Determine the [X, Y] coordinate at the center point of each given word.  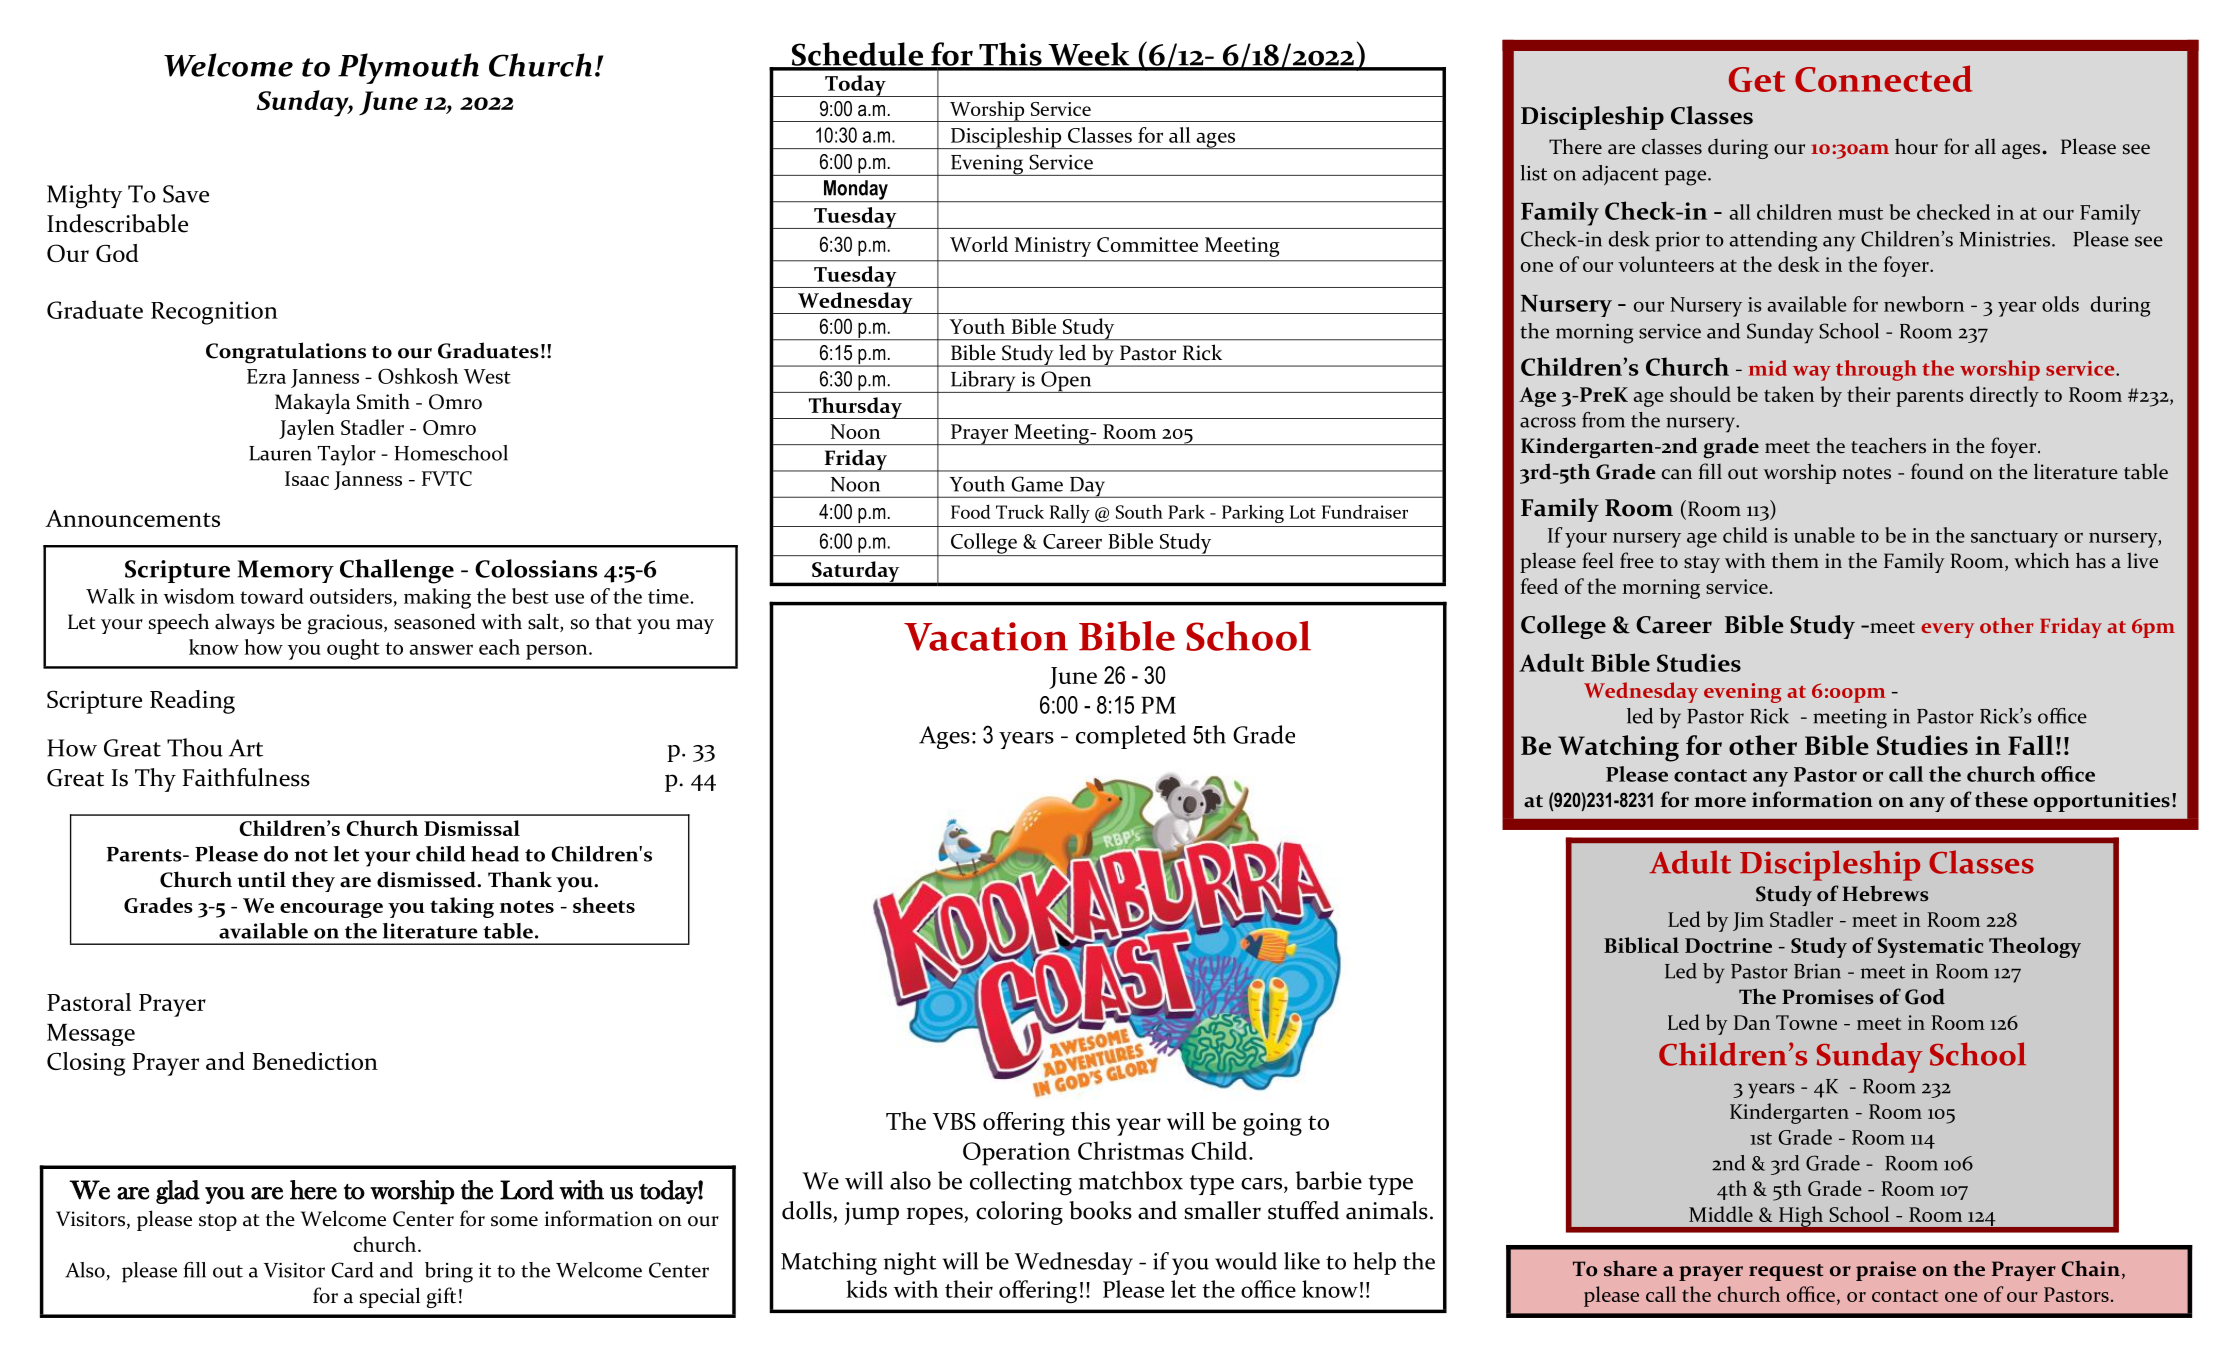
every [1947, 630]
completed [1131, 737]
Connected [1884, 78]
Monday [856, 191]
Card [352, 1270]
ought [353, 649]
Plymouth [408, 68]
